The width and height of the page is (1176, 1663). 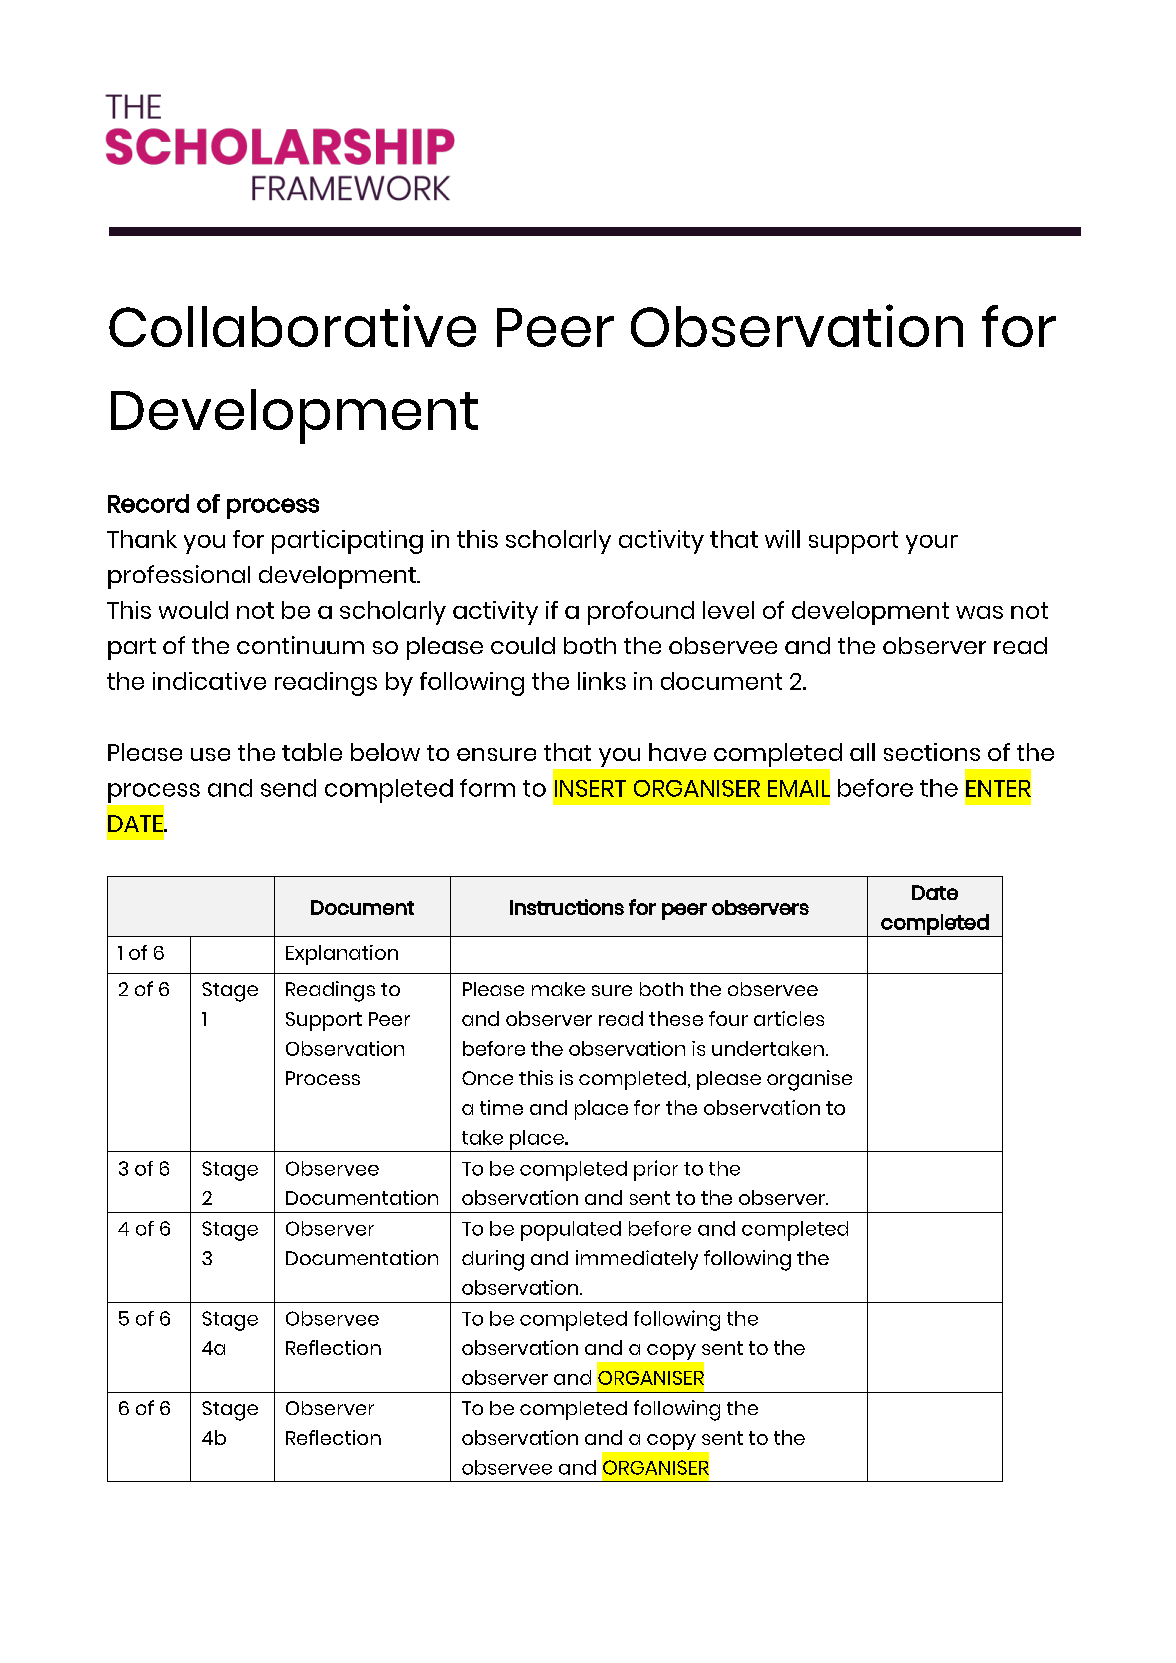 I want to click on Instructions, so click(x=567, y=907).
